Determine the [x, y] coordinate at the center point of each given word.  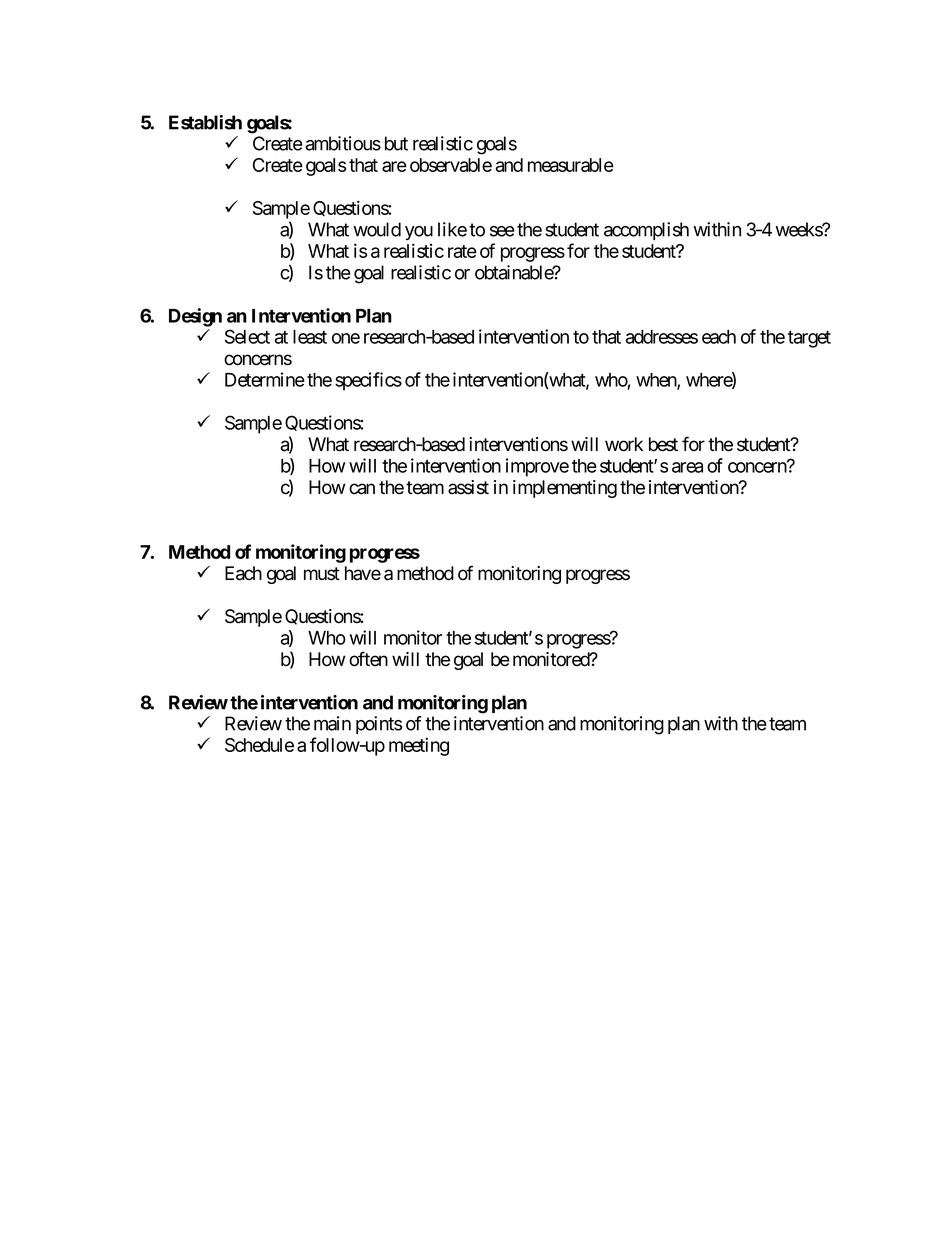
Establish [205, 122]
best [663, 444]
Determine [265, 379]
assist [468, 487]
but [396, 143]
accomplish [646, 231]
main [332, 723]
